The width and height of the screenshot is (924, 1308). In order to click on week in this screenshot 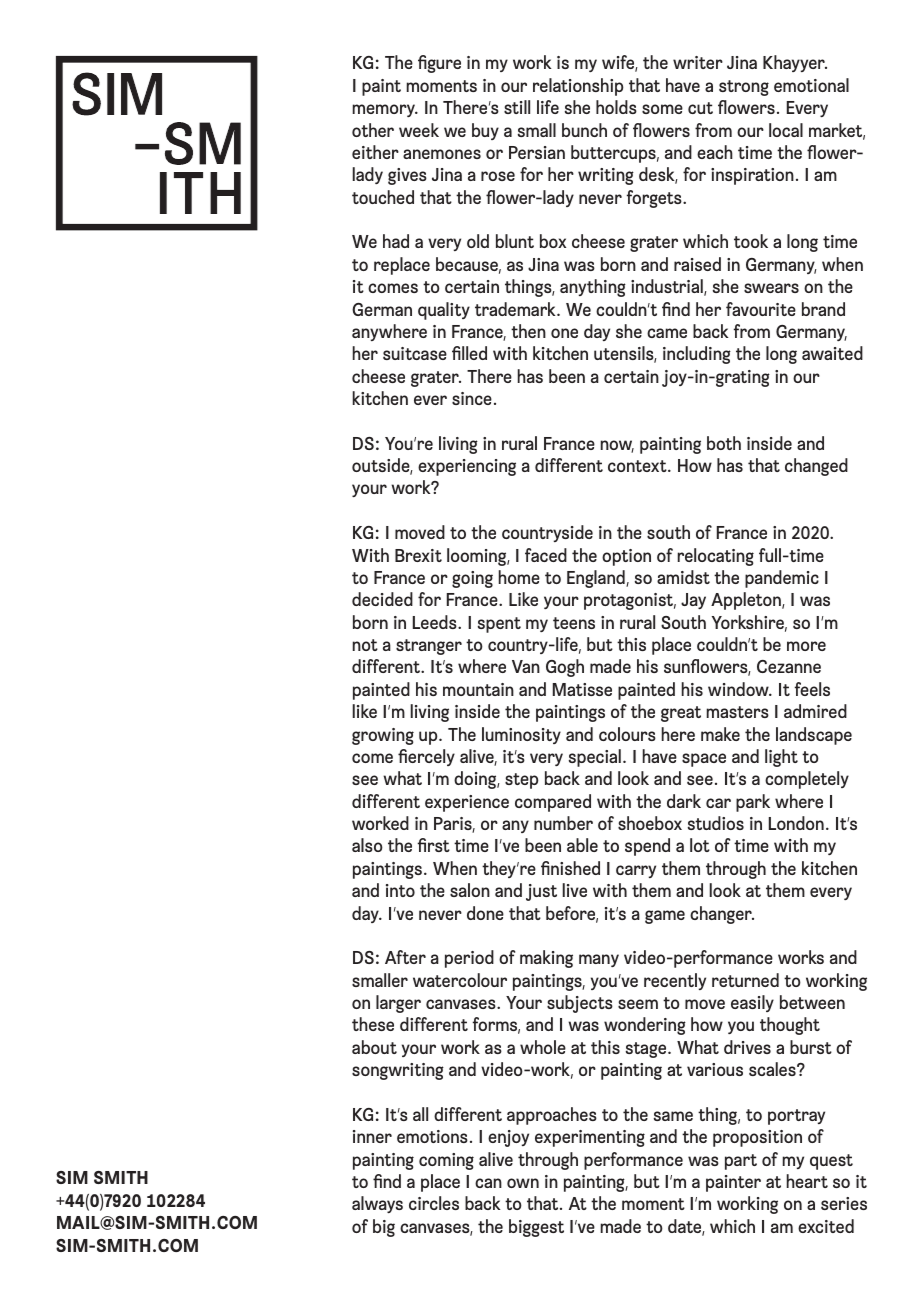, I will do `click(419, 130)`.
